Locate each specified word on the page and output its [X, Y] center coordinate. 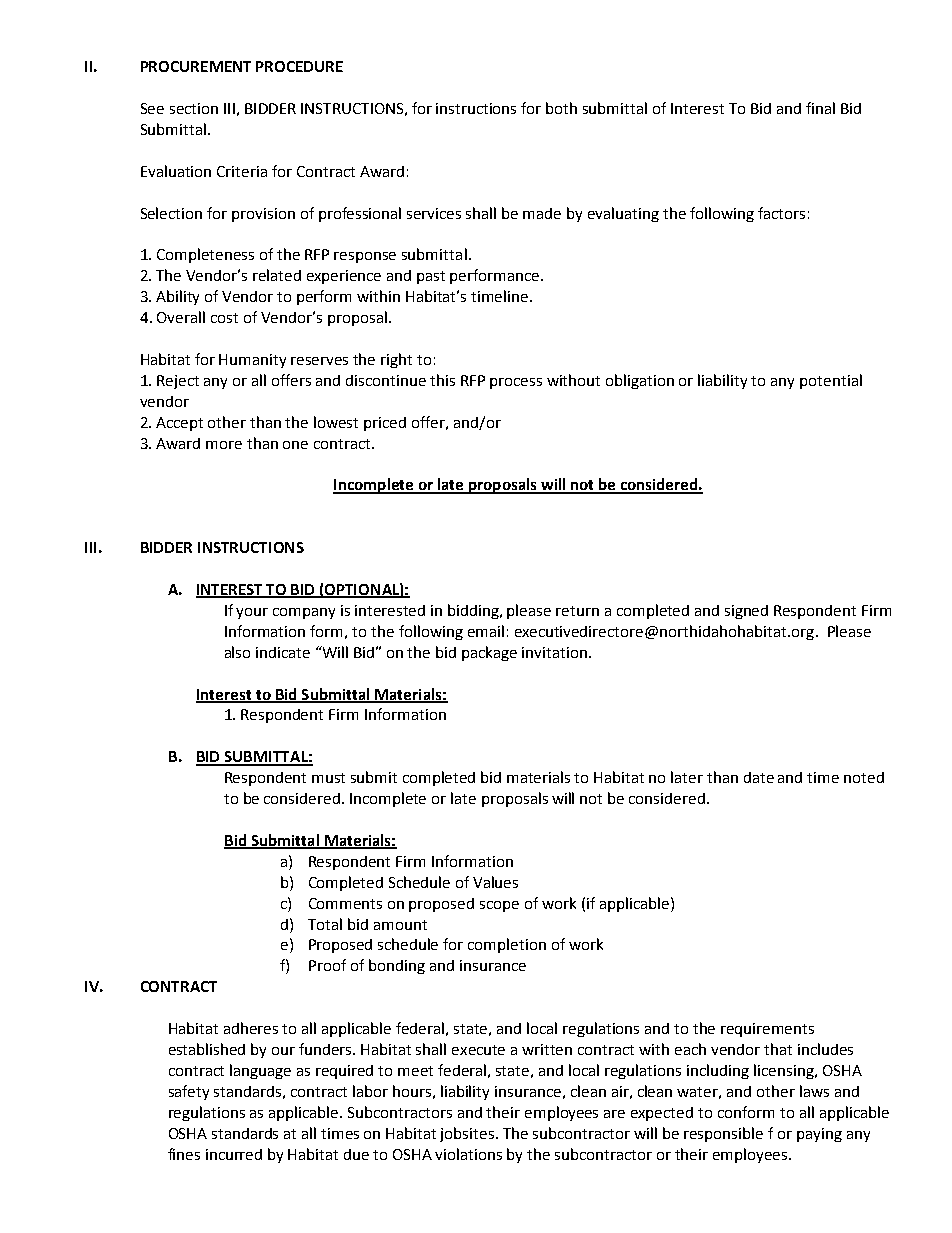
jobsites [468, 1134]
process [516, 383]
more [224, 445]
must [328, 778]
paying [819, 1135]
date [759, 777]
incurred [234, 1154]
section [194, 108]
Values [495, 882]
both [561, 108]
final [820, 108]
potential [831, 381]
